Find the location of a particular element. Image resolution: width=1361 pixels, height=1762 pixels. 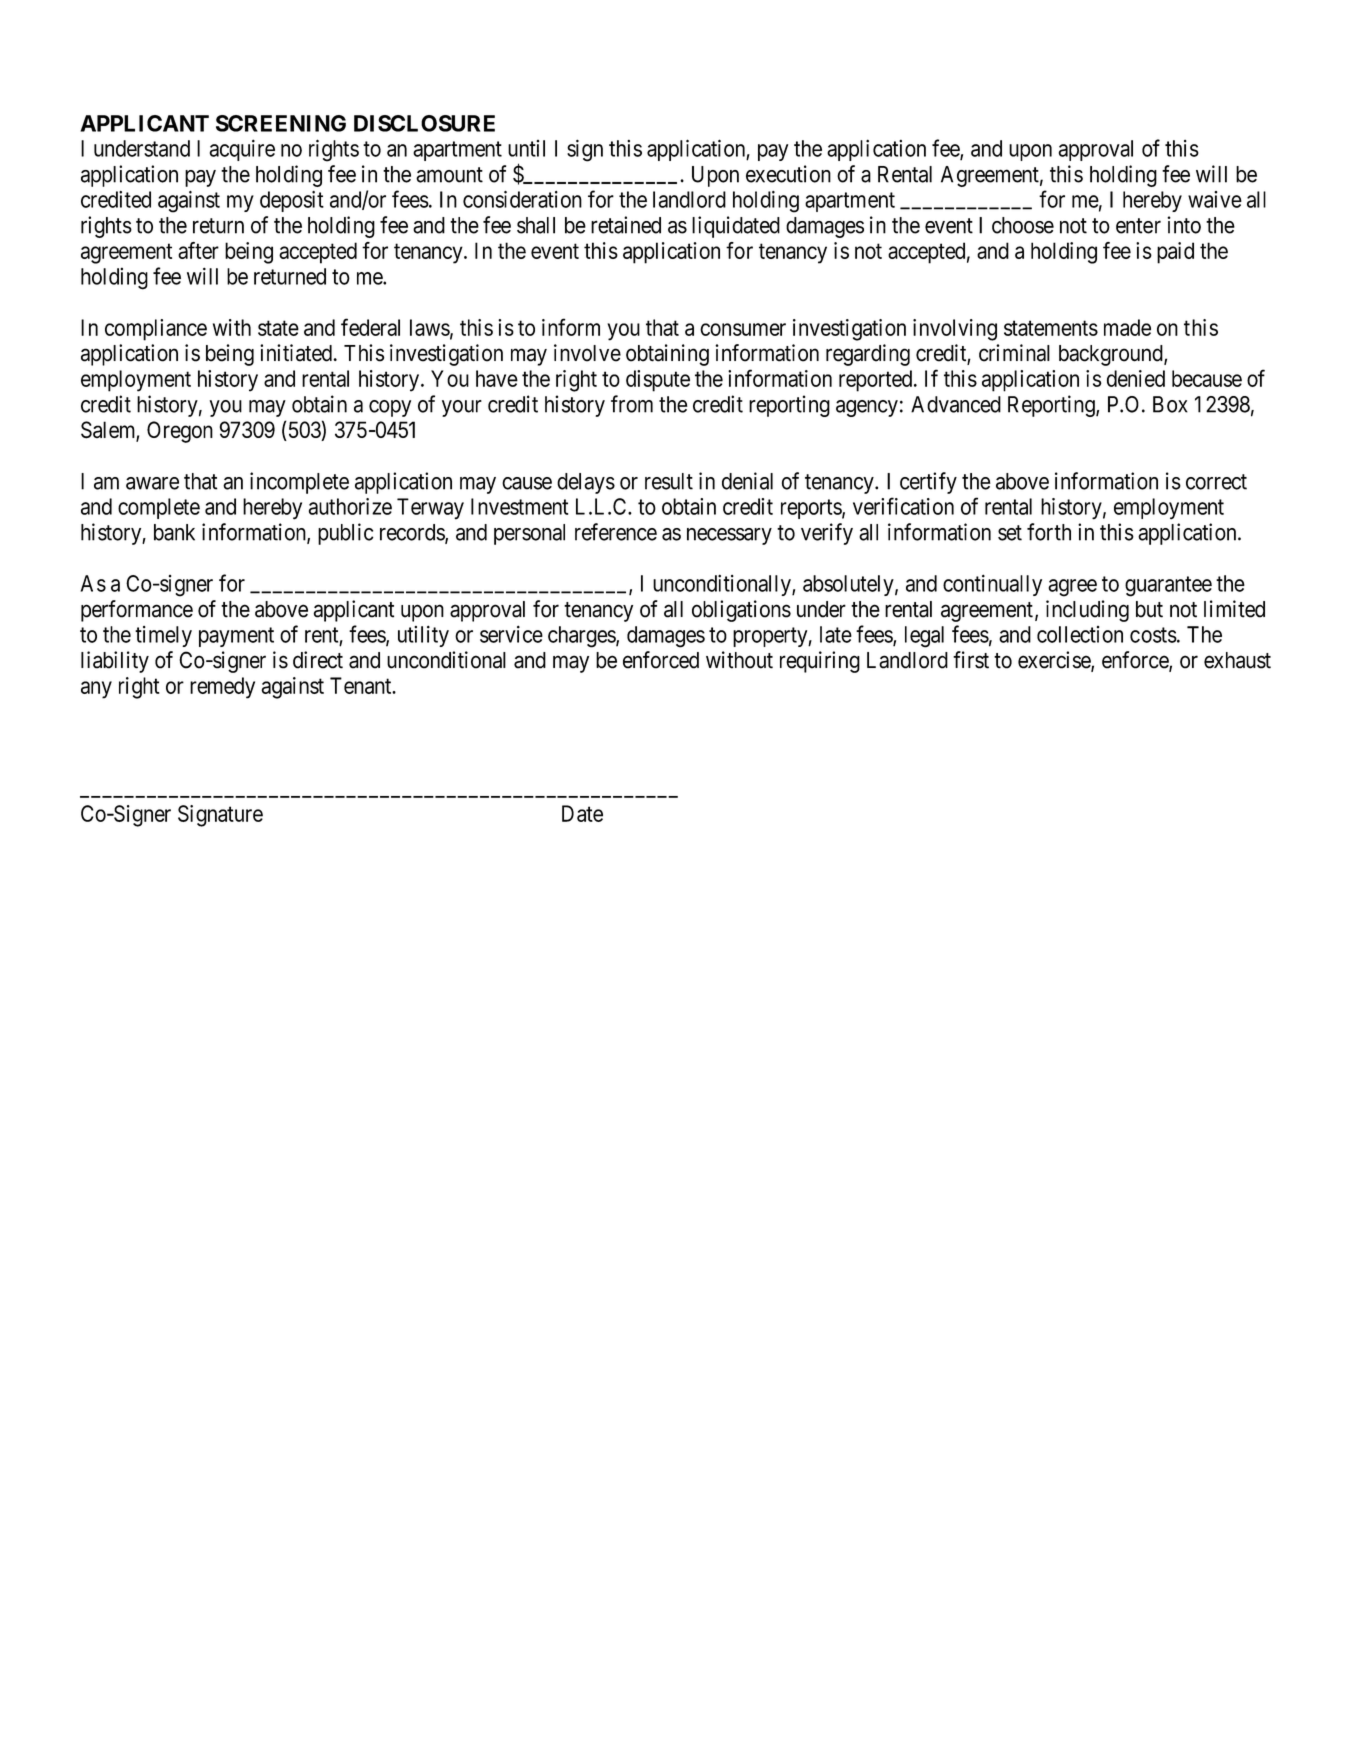

Box is located at coordinates (1170, 404).
